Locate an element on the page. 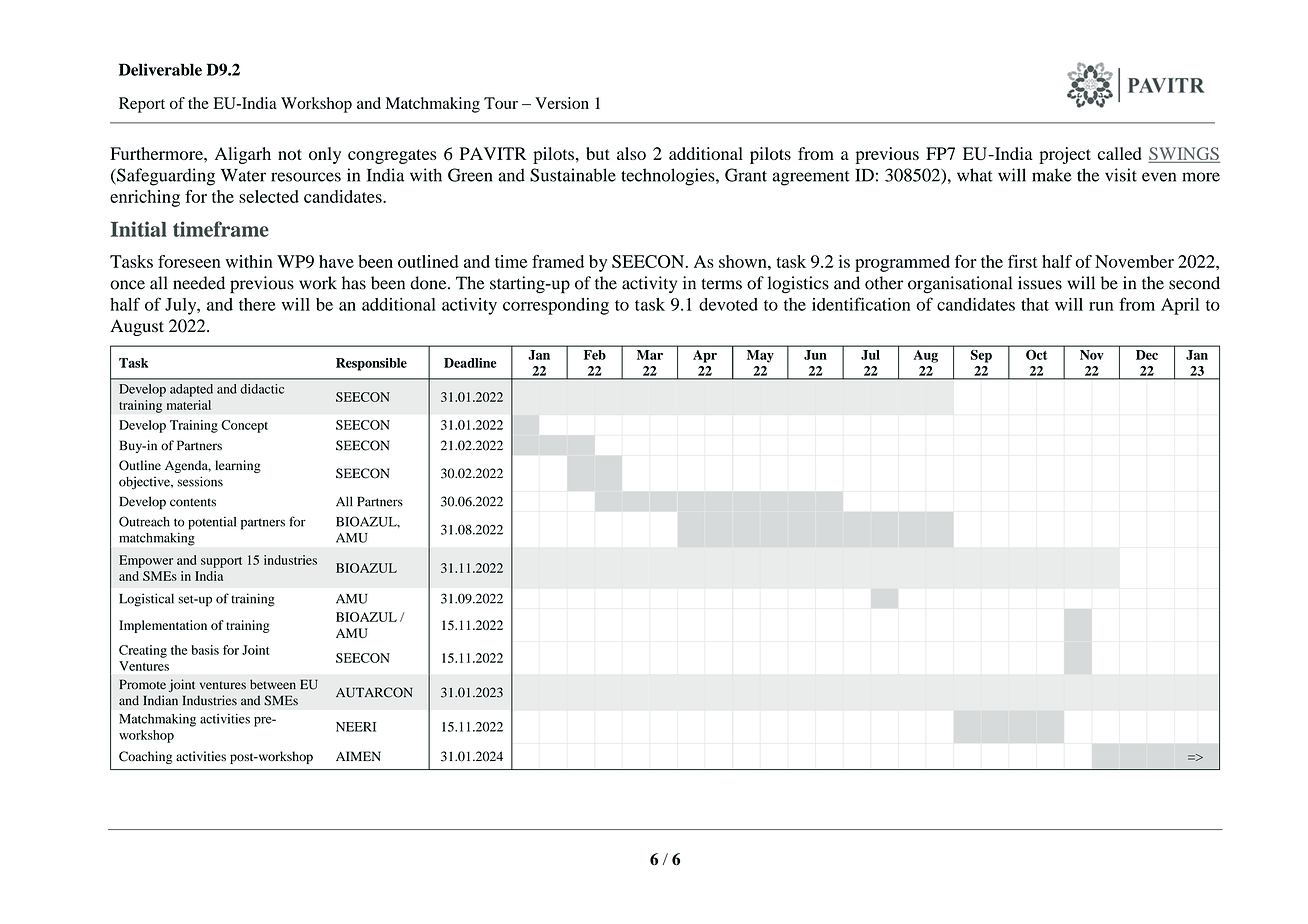 The height and width of the page is (924, 1308). potential is located at coordinates (212, 523).
